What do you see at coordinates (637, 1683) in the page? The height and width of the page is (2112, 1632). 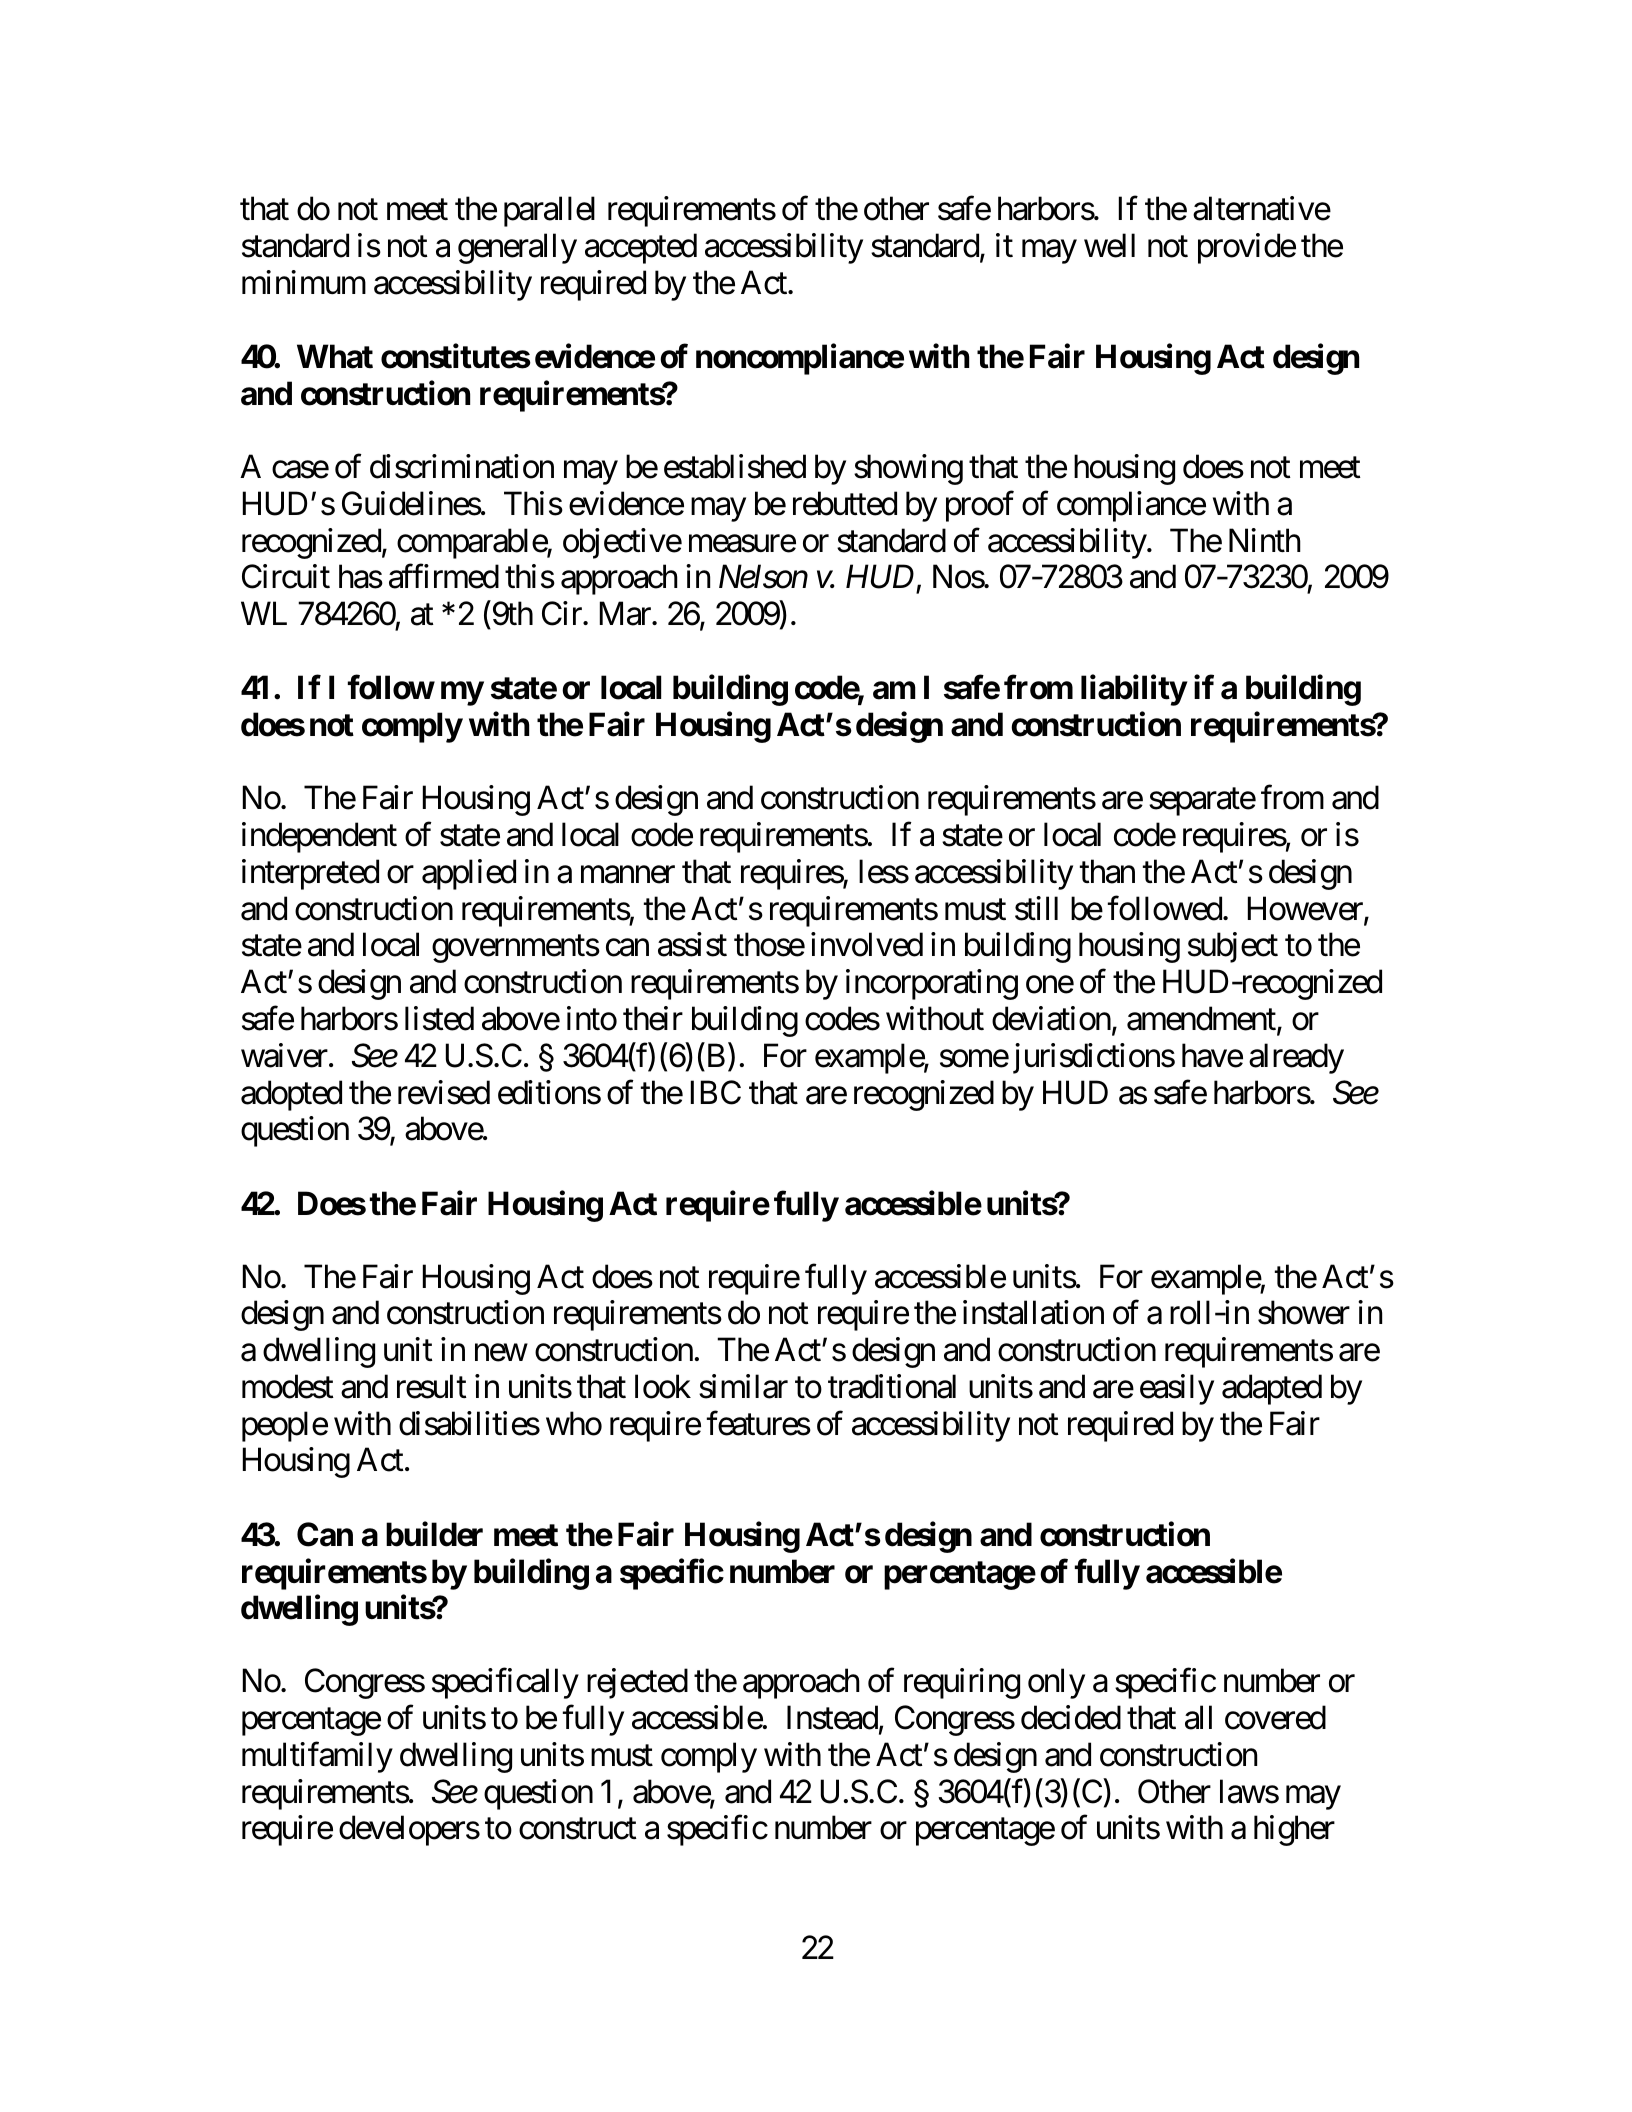 I see `rejected` at bounding box center [637, 1683].
